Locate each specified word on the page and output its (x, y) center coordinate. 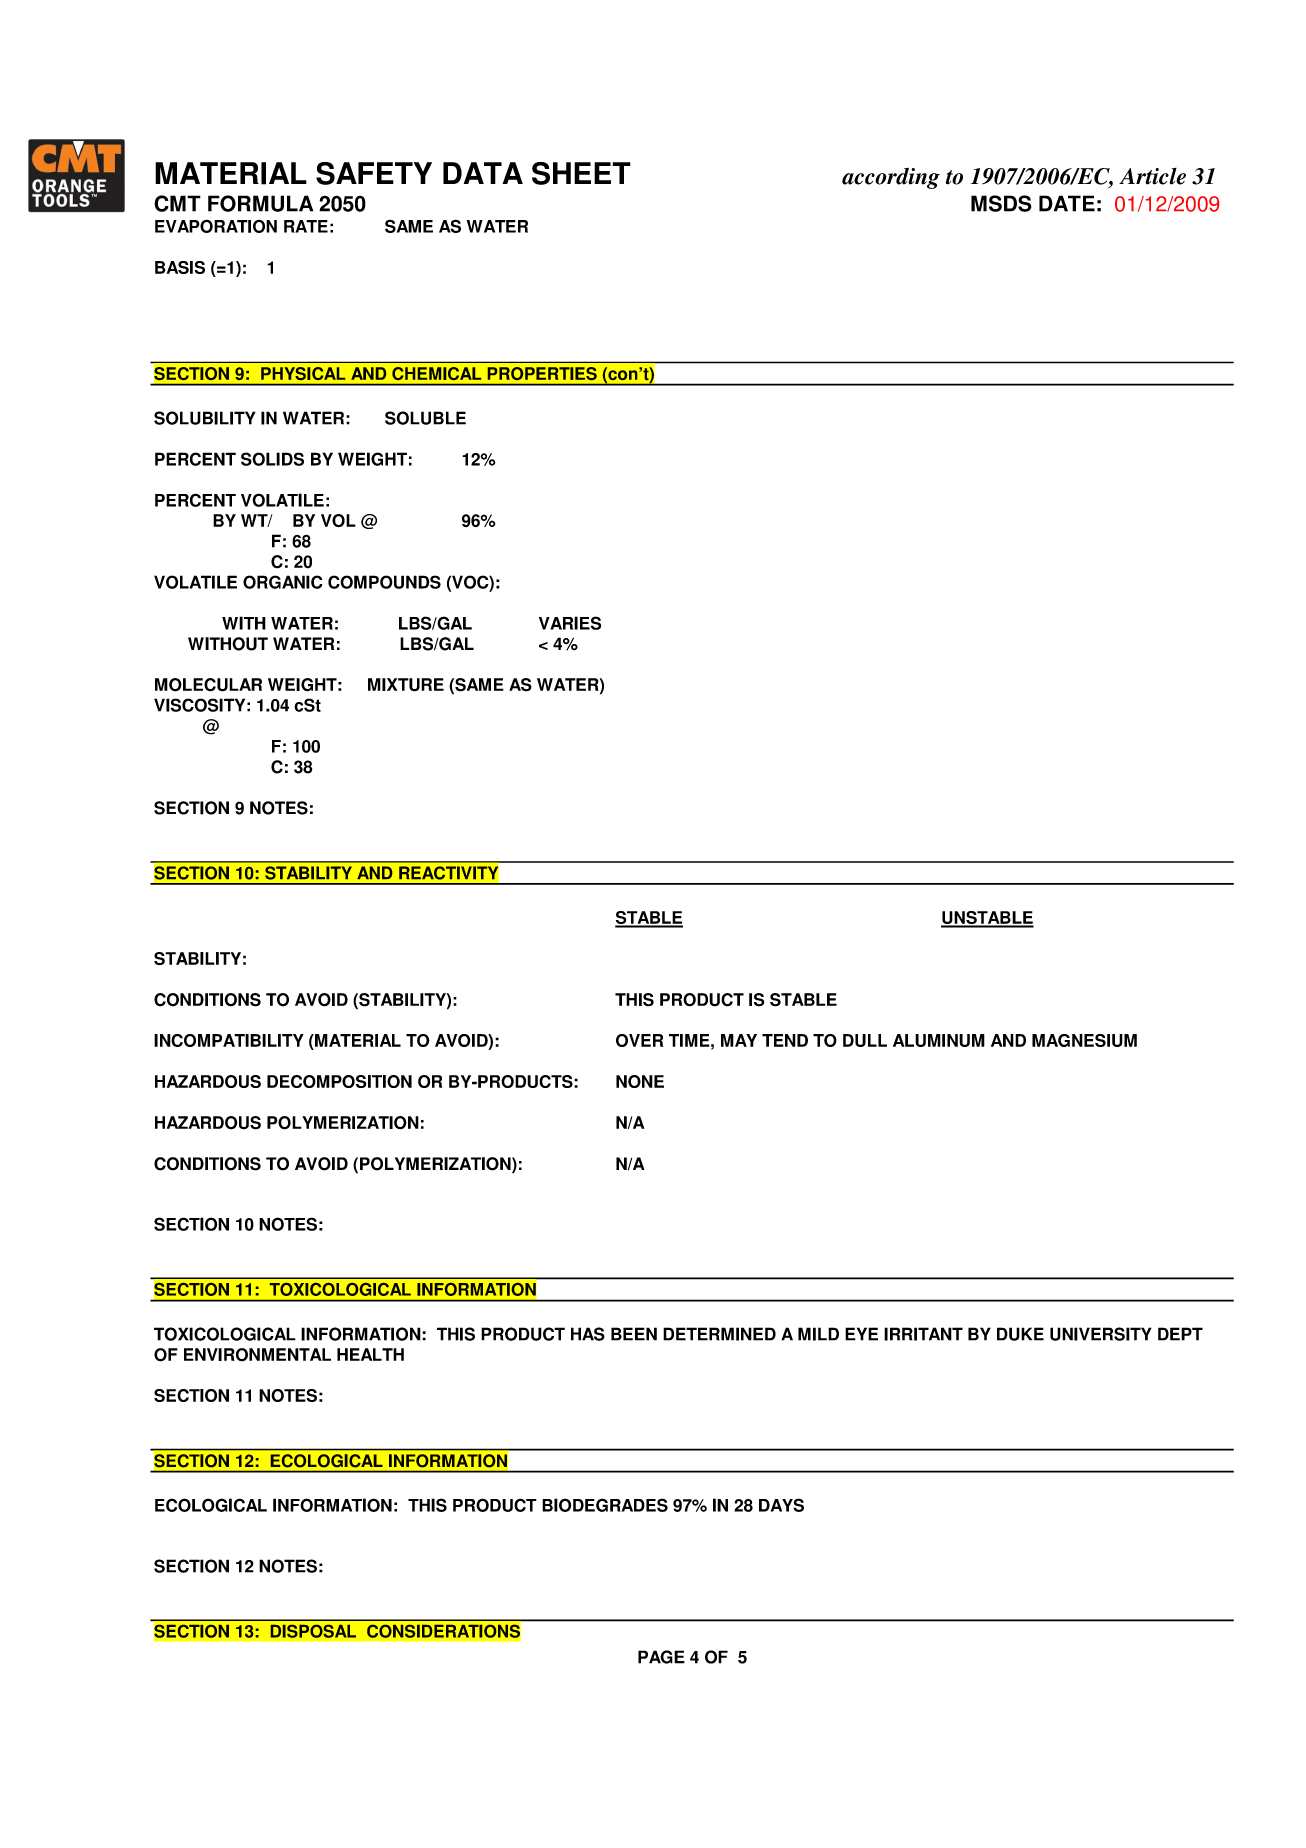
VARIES (570, 623)
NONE (640, 1081)
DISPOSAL (313, 1631)
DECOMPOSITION (339, 1081)
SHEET (581, 173)
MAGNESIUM (1084, 1040)
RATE (306, 226)
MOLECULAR (208, 685)
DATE (1067, 203)
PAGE (661, 1657)
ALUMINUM (939, 1040)
